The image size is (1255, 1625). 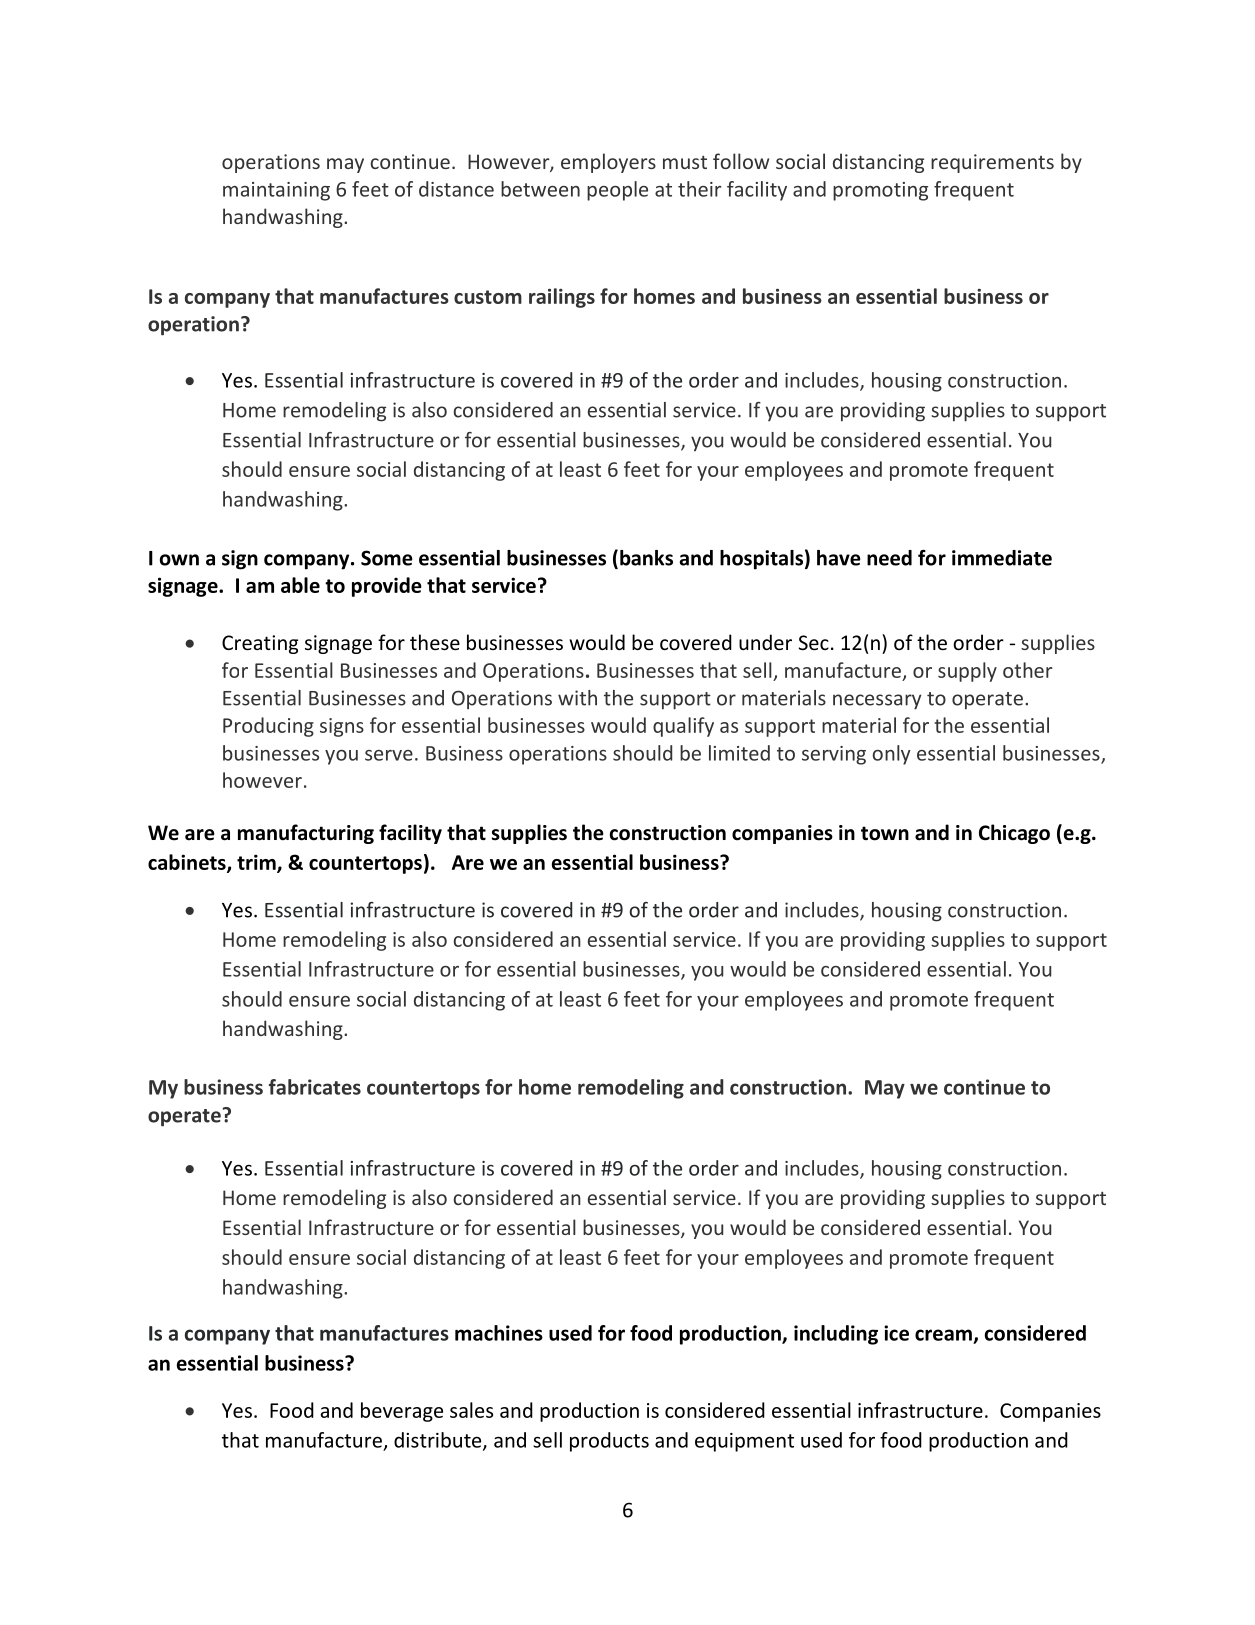 I want to click on people, so click(x=617, y=191).
